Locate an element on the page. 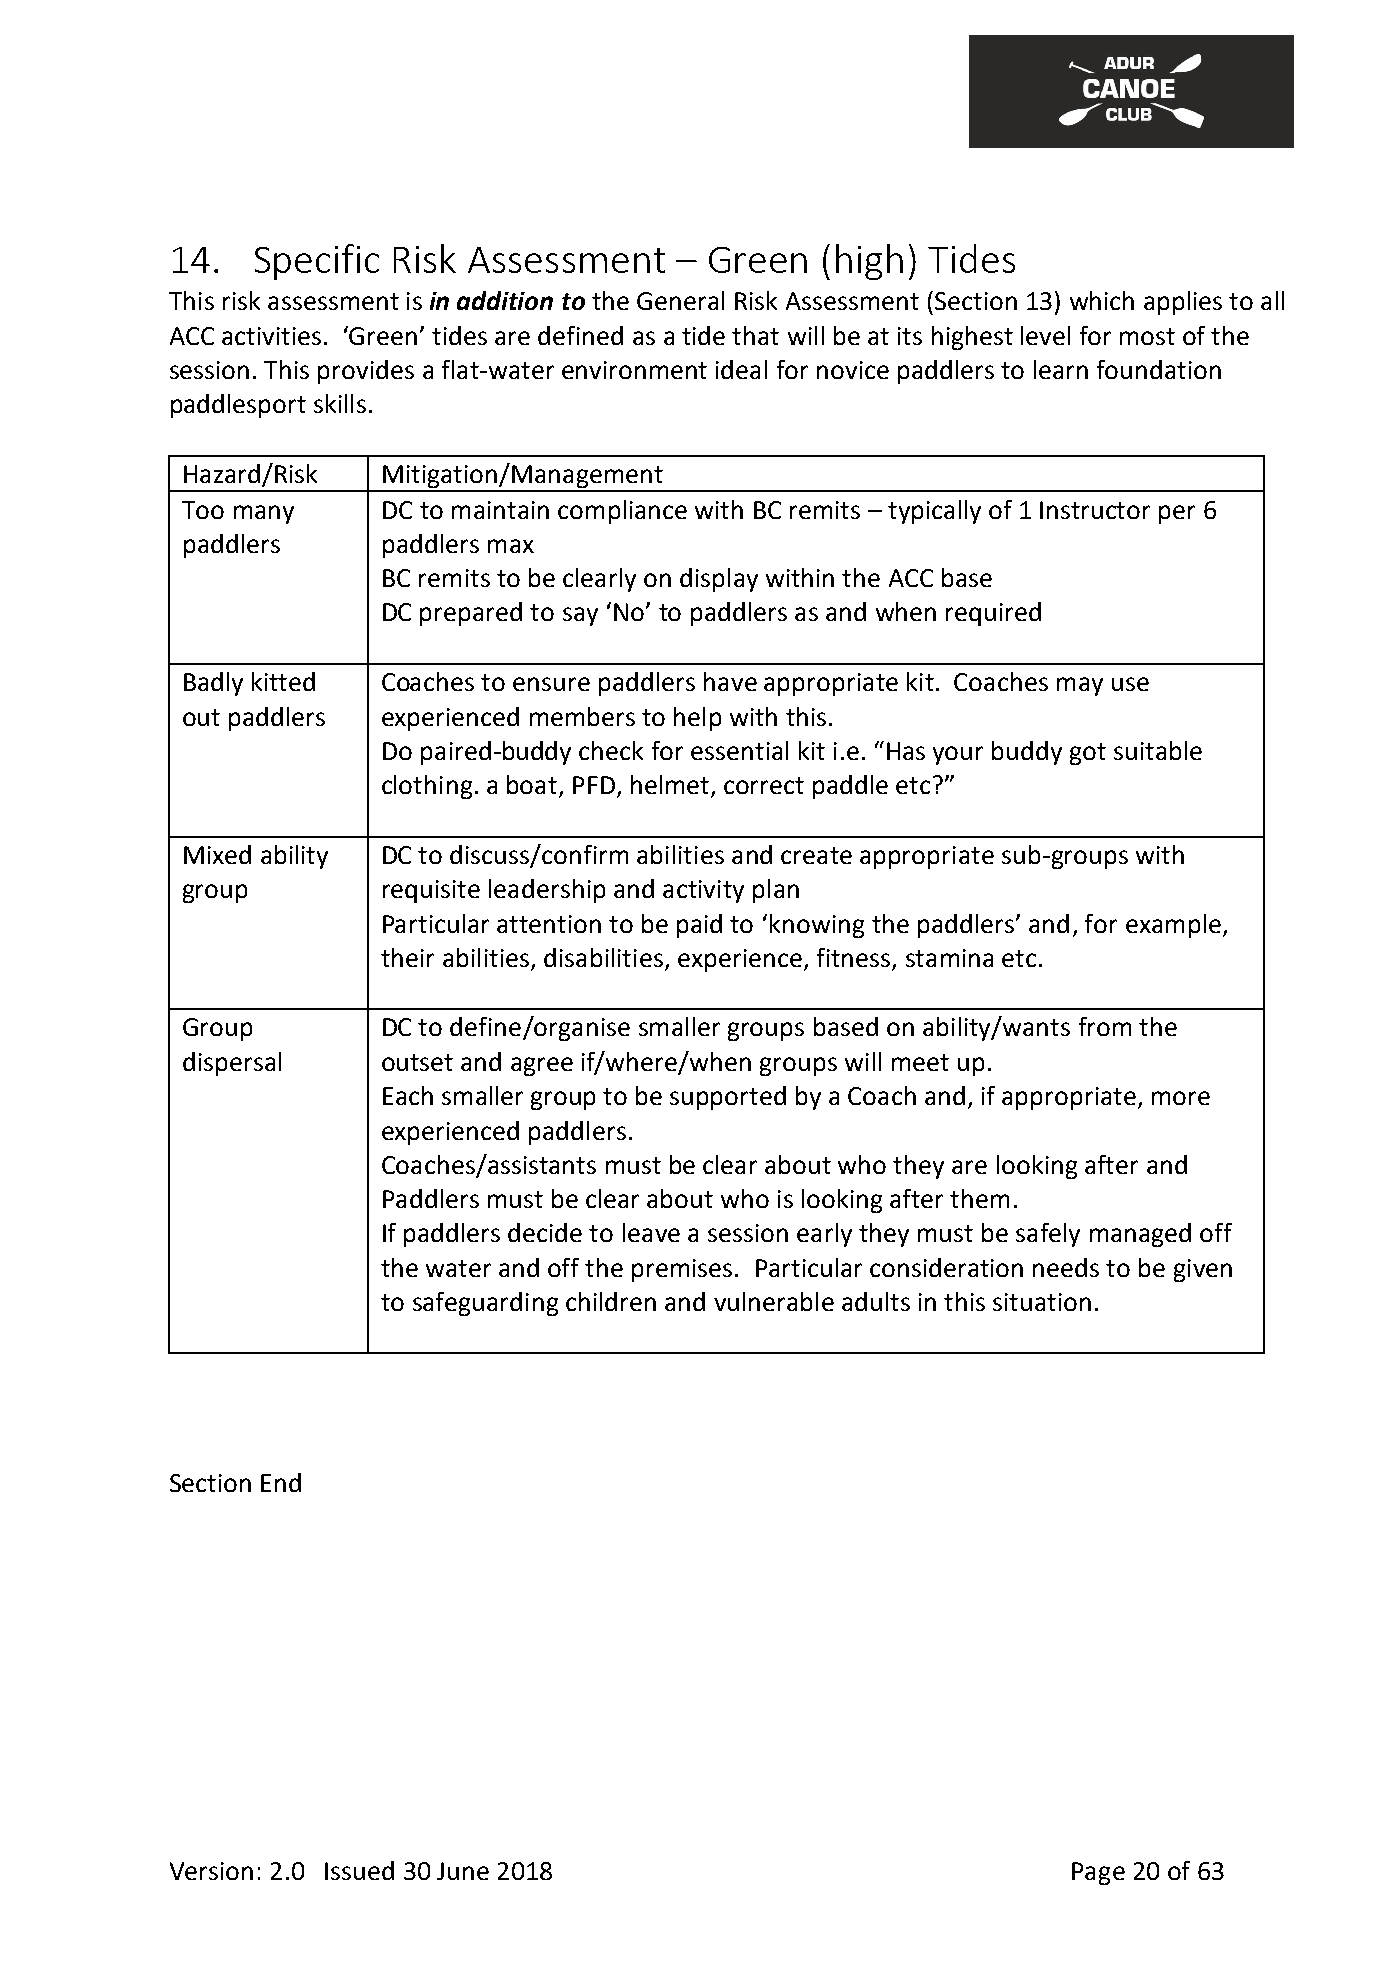  General is located at coordinates (680, 300).
